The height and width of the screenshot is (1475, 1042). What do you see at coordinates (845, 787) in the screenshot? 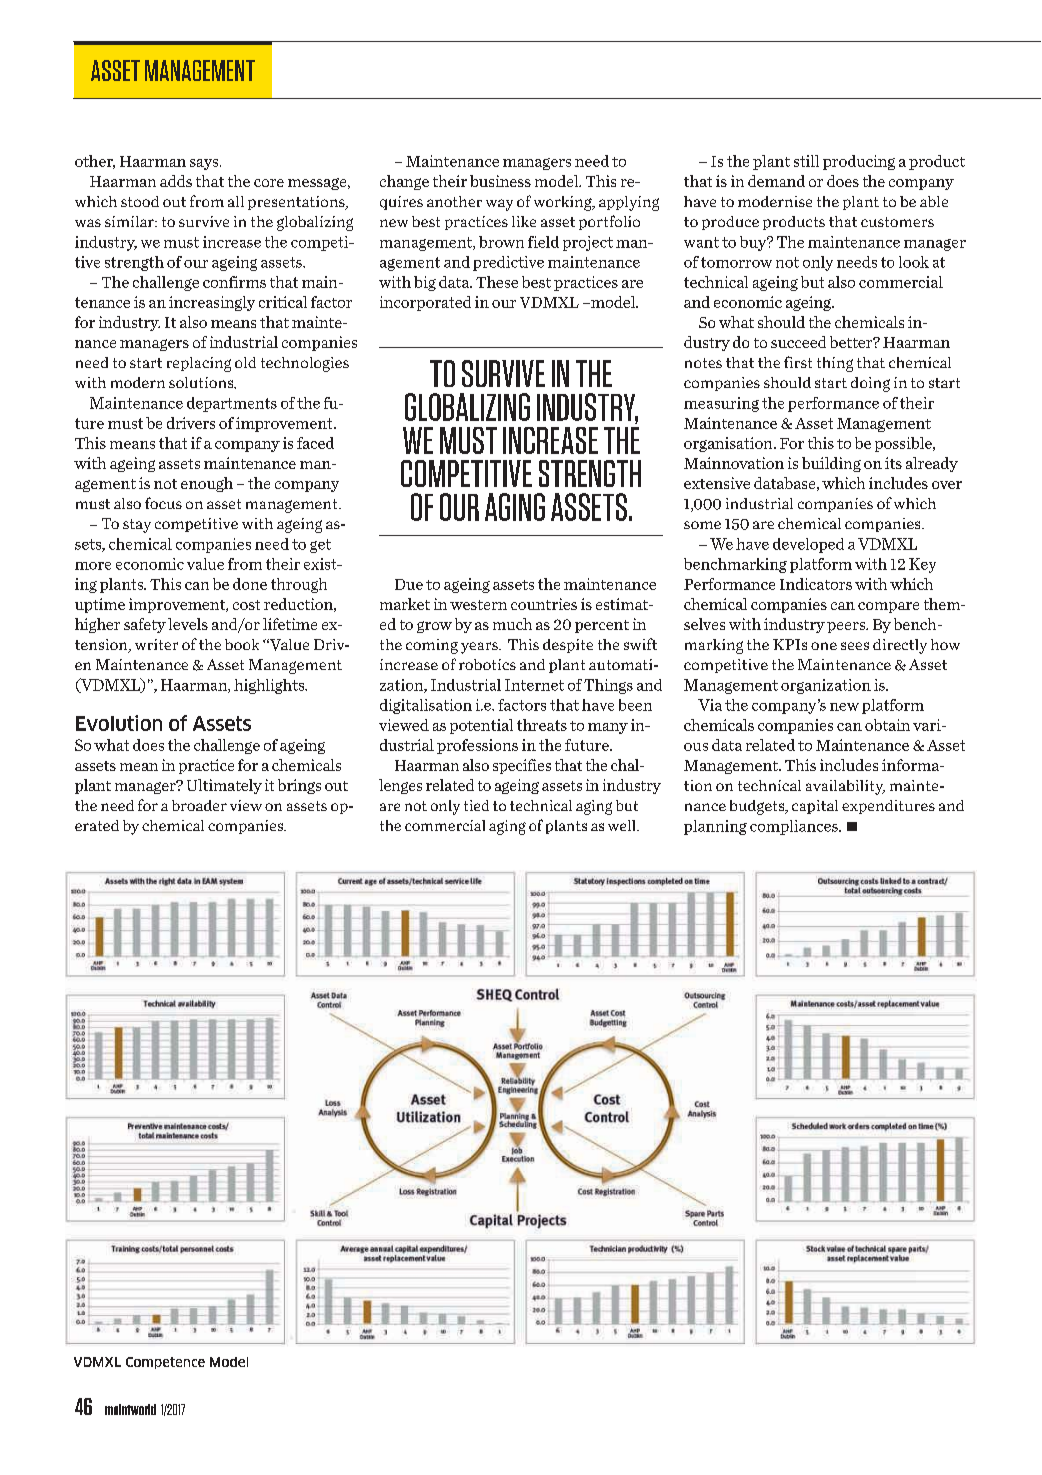
I see `availability` at bounding box center [845, 787].
